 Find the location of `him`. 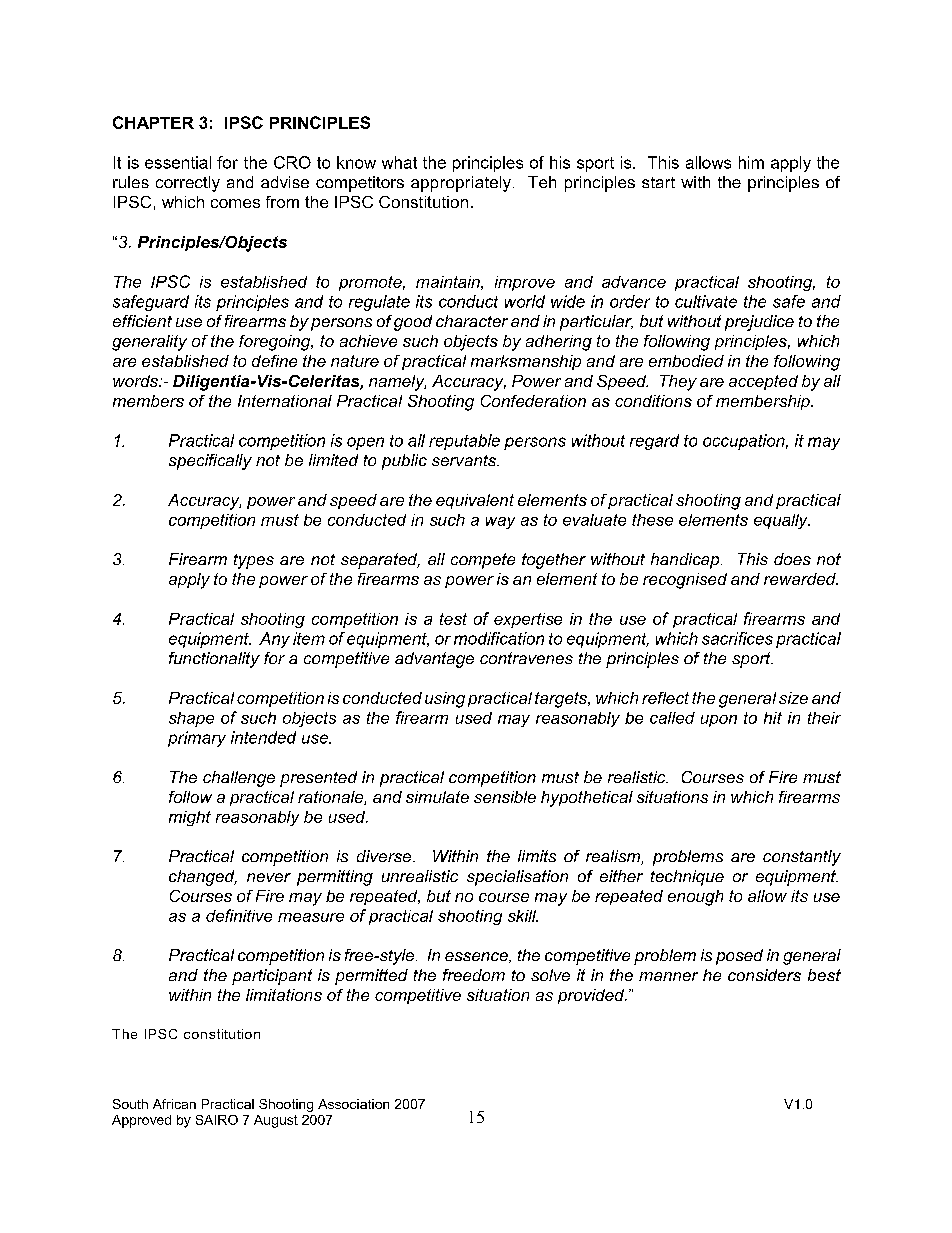

him is located at coordinates (751, 162).
